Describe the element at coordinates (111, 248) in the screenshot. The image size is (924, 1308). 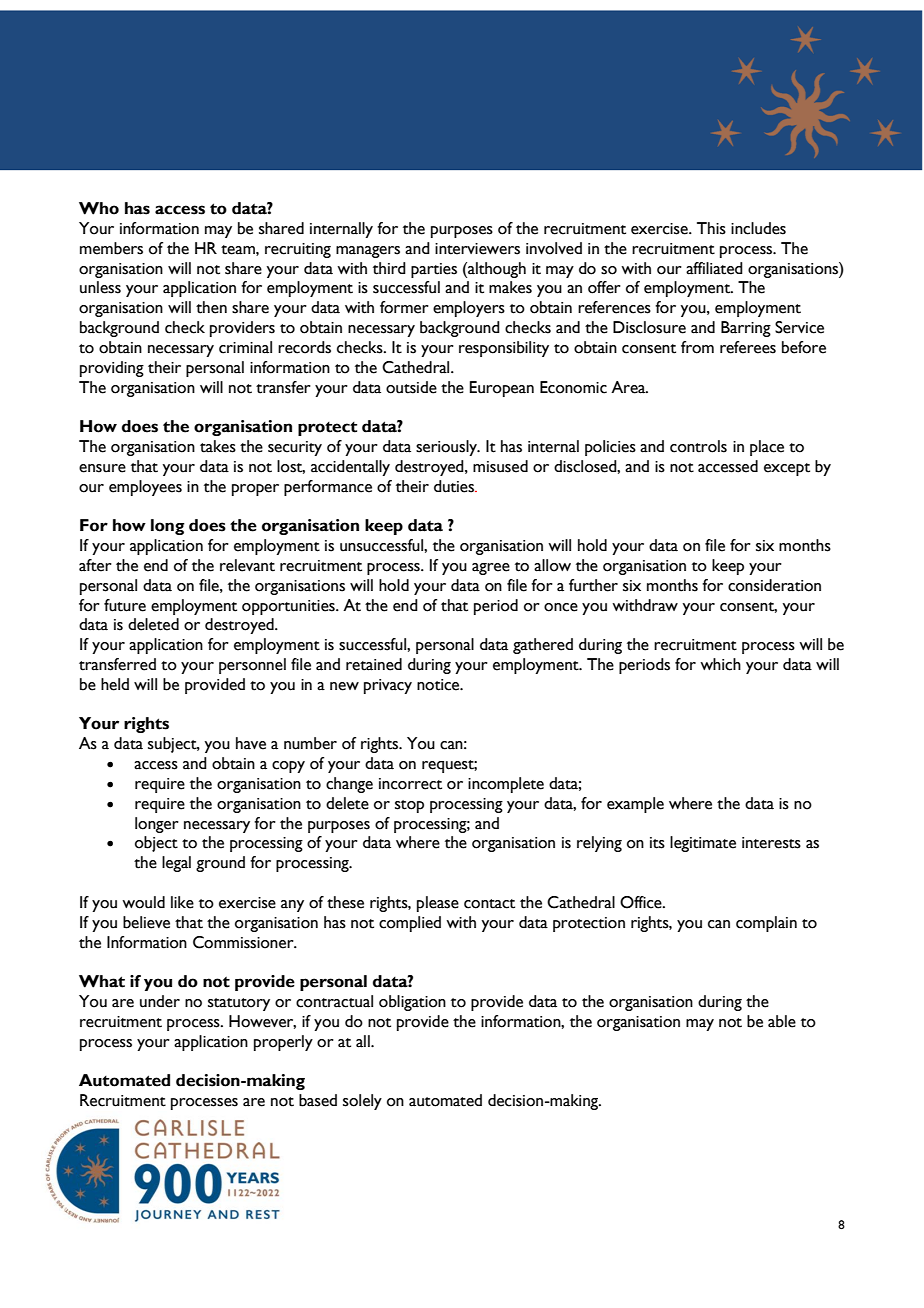
I see `members` at that location.
